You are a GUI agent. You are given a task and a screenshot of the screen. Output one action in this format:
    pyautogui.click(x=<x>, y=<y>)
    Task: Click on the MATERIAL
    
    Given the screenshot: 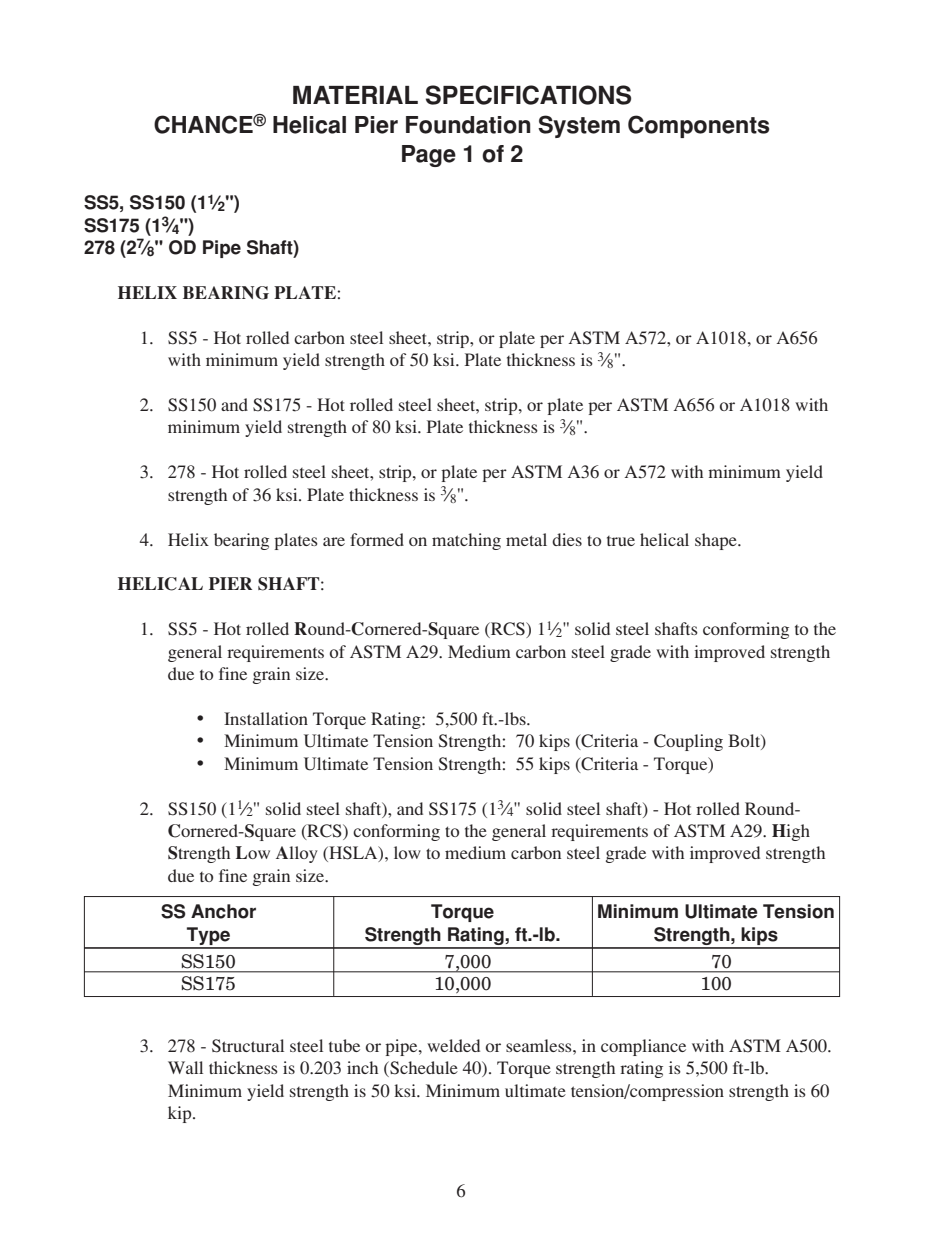 What is the action you would take?
    pyautogui.click(x=355, y=95)
